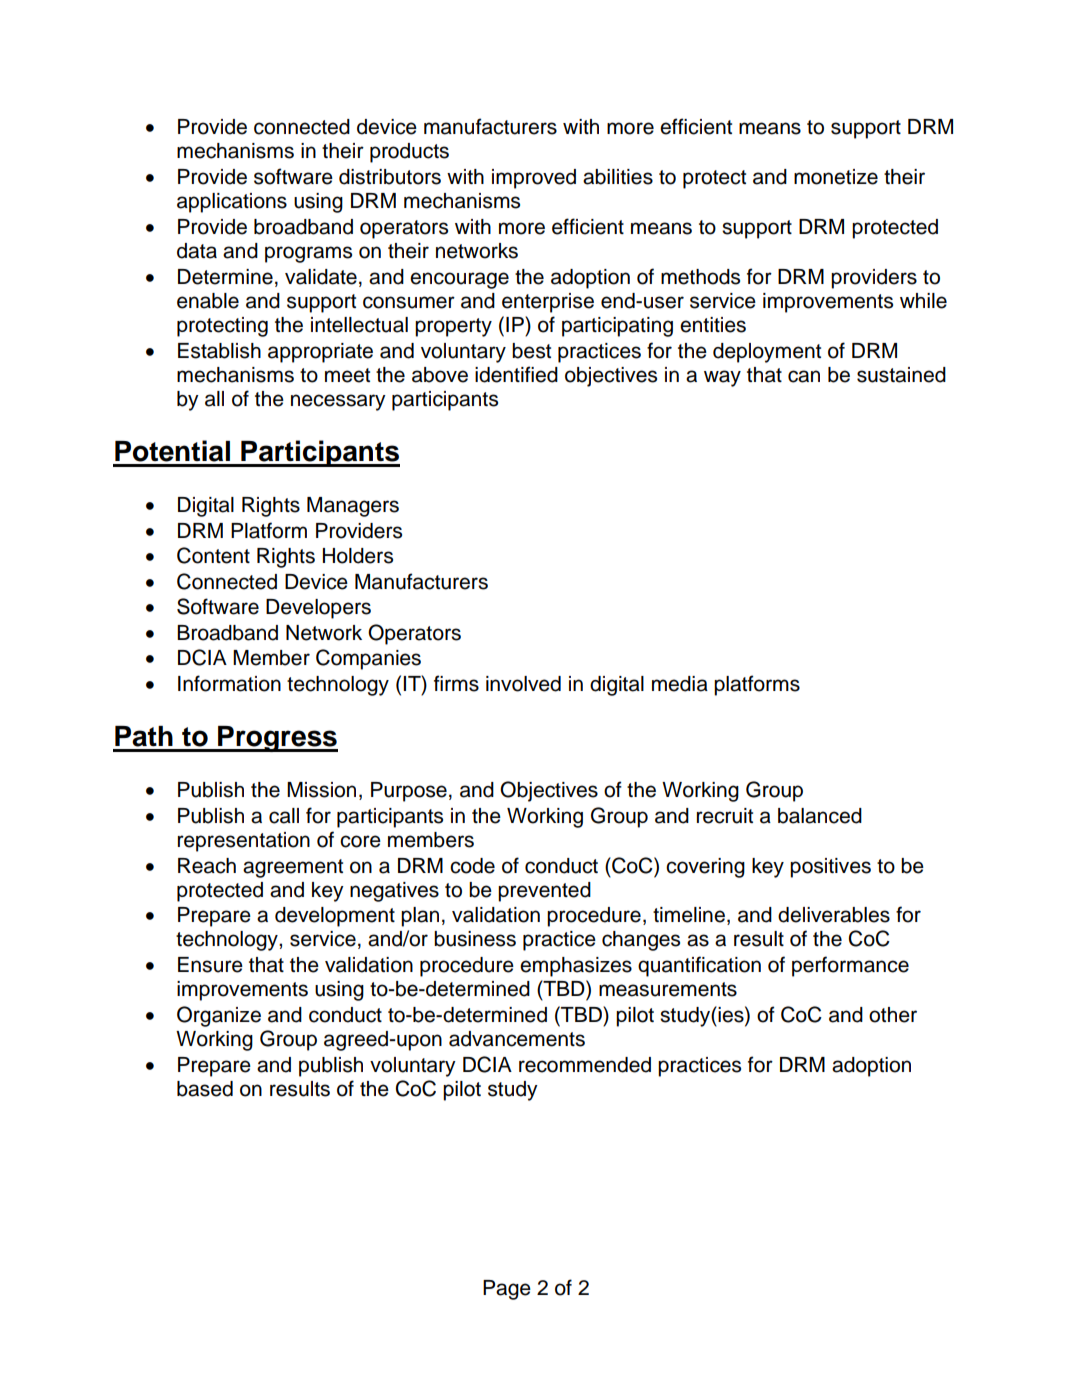  What do you see at coordinates (534, 179) in the document?
I see `improved` at bounding box center [534, 179].
